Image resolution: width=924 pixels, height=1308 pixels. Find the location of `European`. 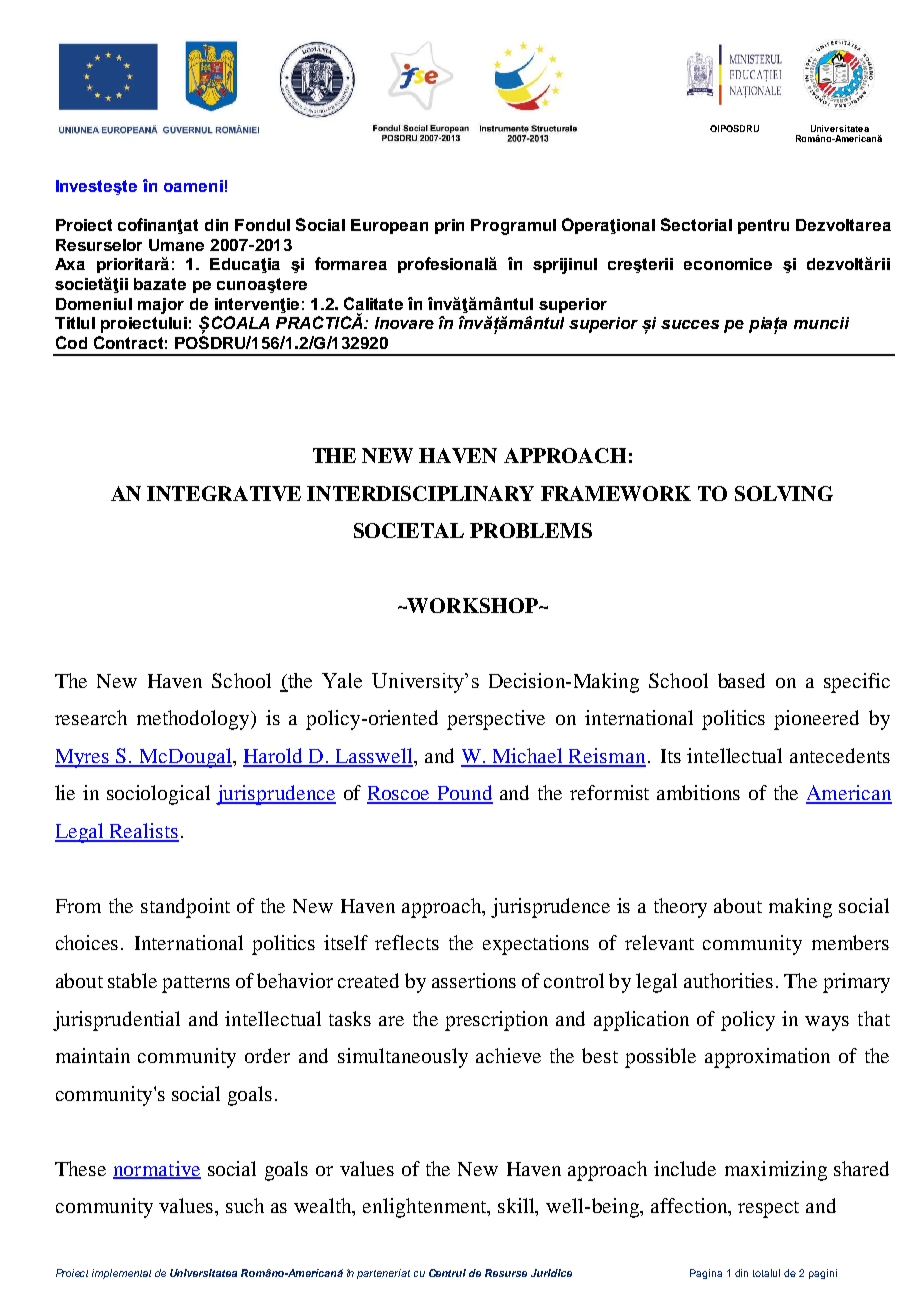

European is located at coordinates (389, 226).
